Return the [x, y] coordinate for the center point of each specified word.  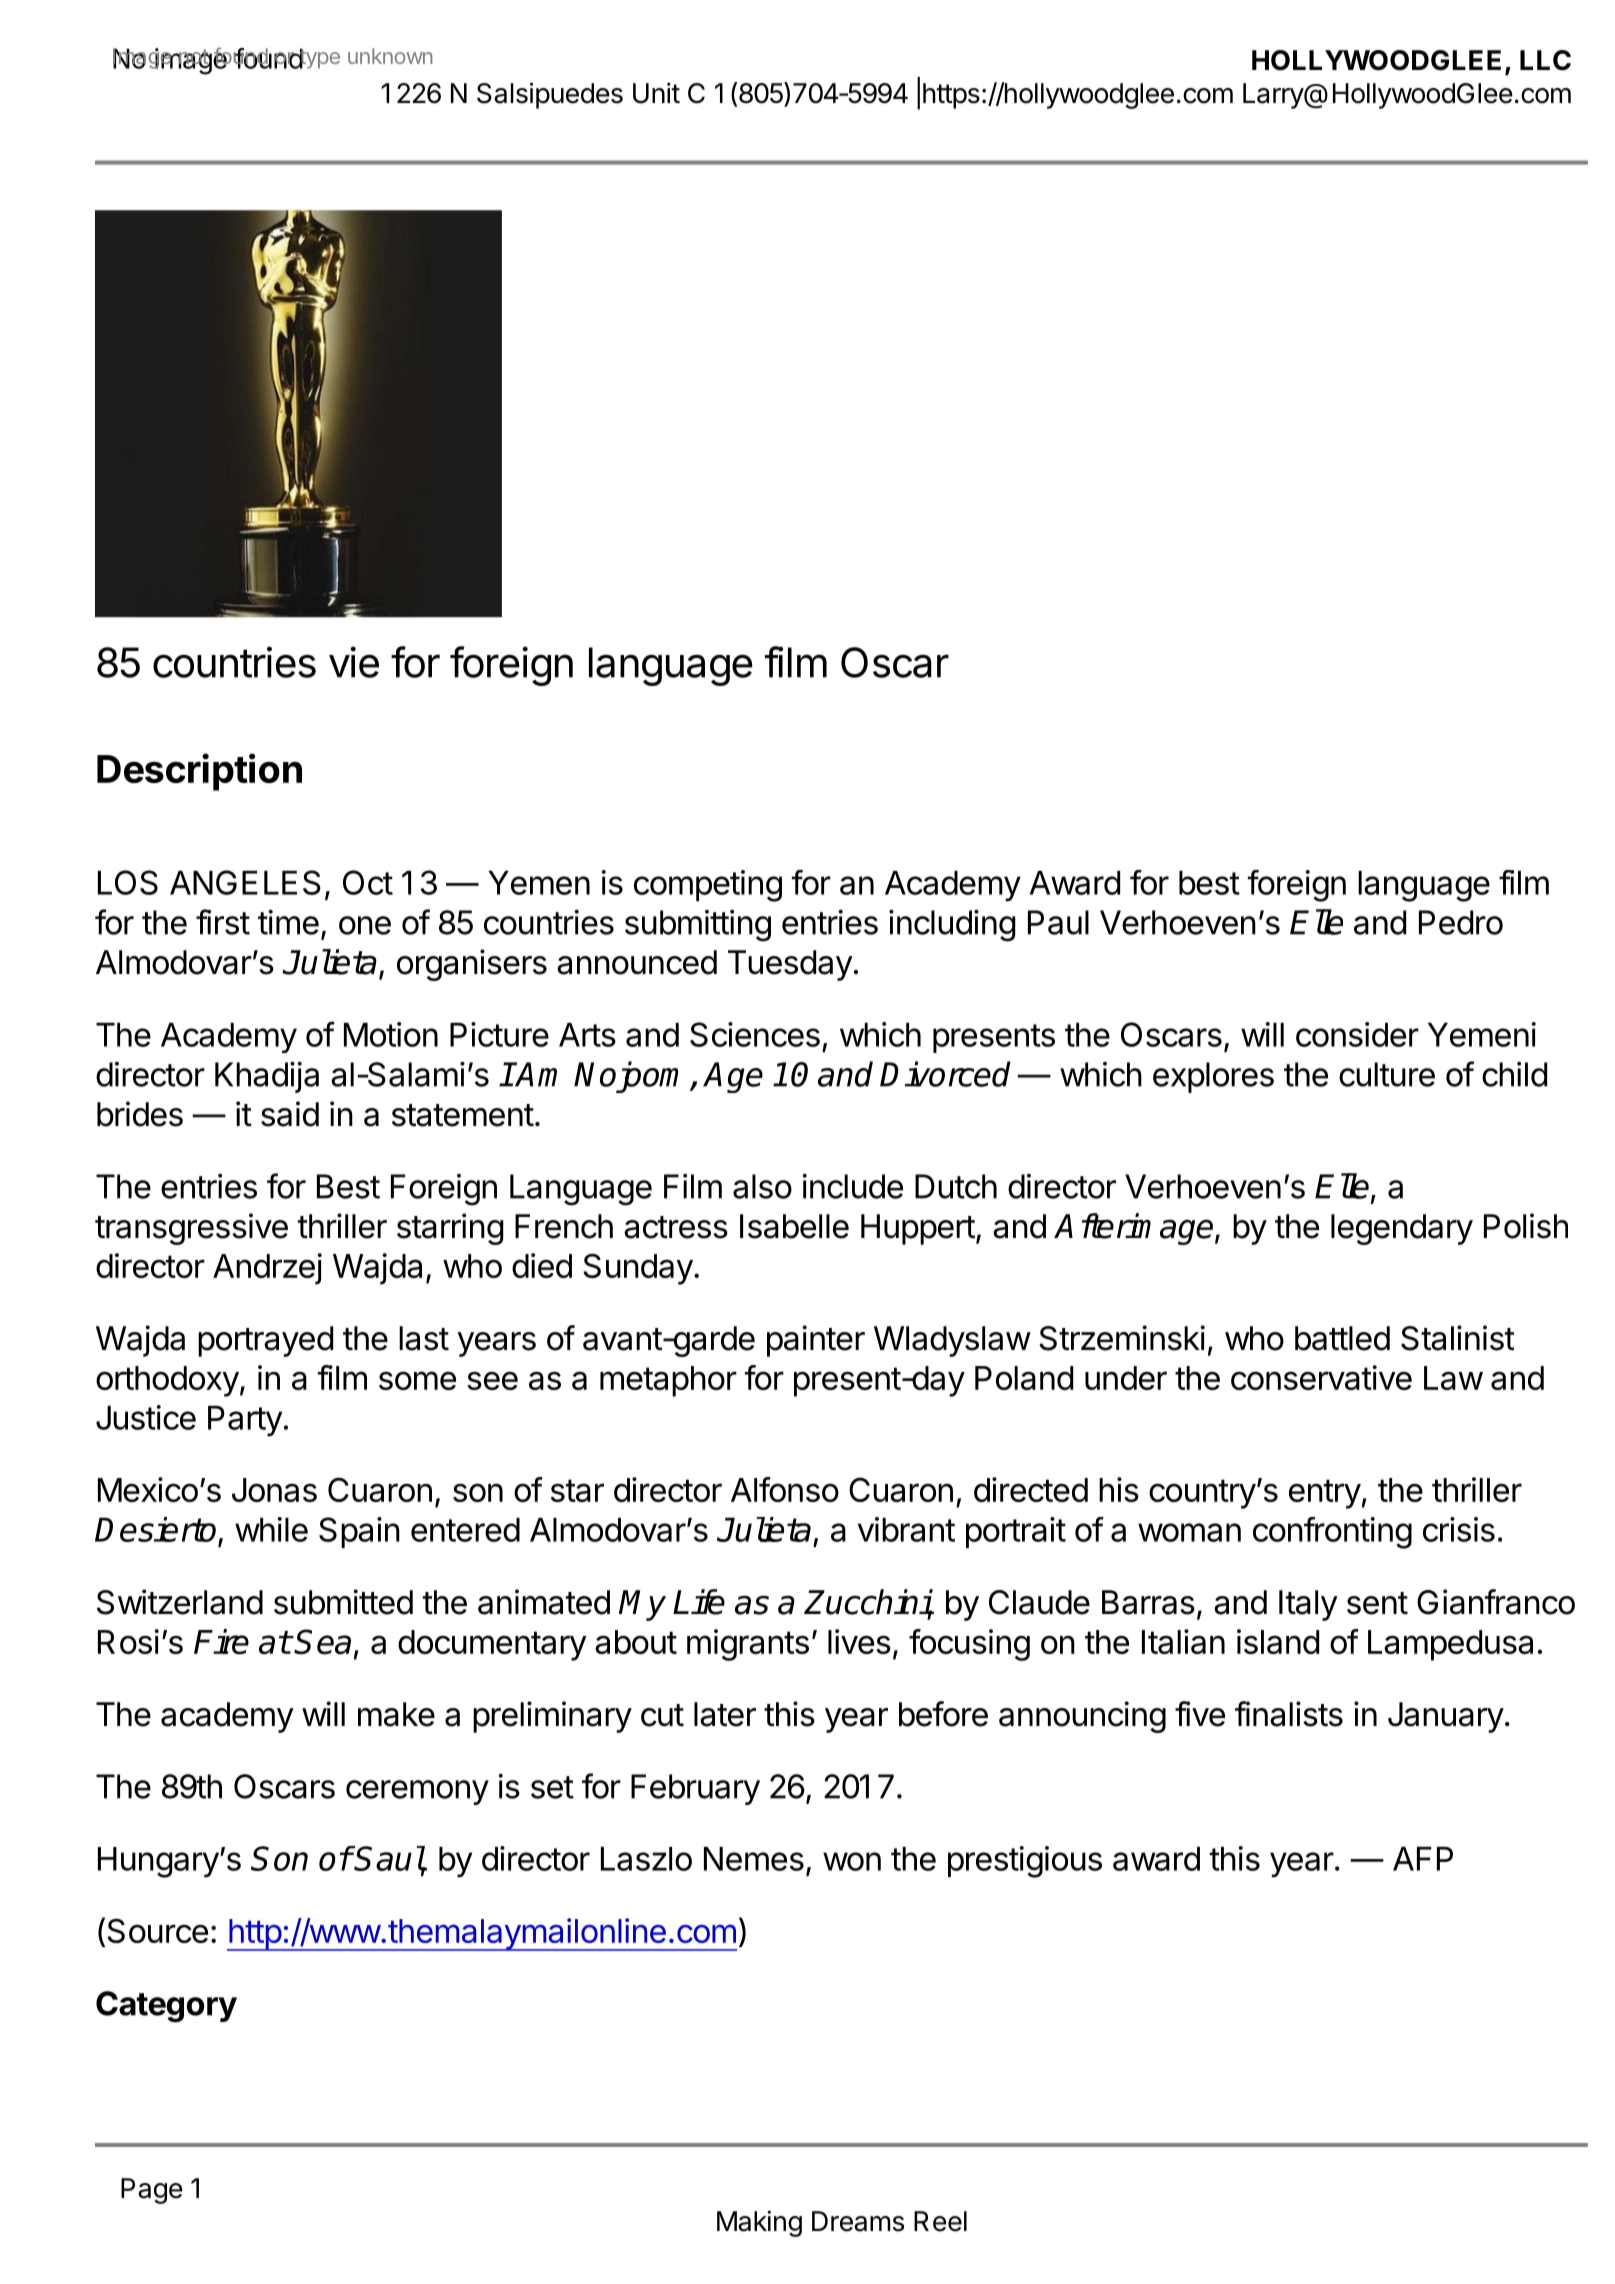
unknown [390, 56]
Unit [656, 93]
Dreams [858, 2221]
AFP [1423, 1859]
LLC [1545, 60]
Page [152, 2191]
